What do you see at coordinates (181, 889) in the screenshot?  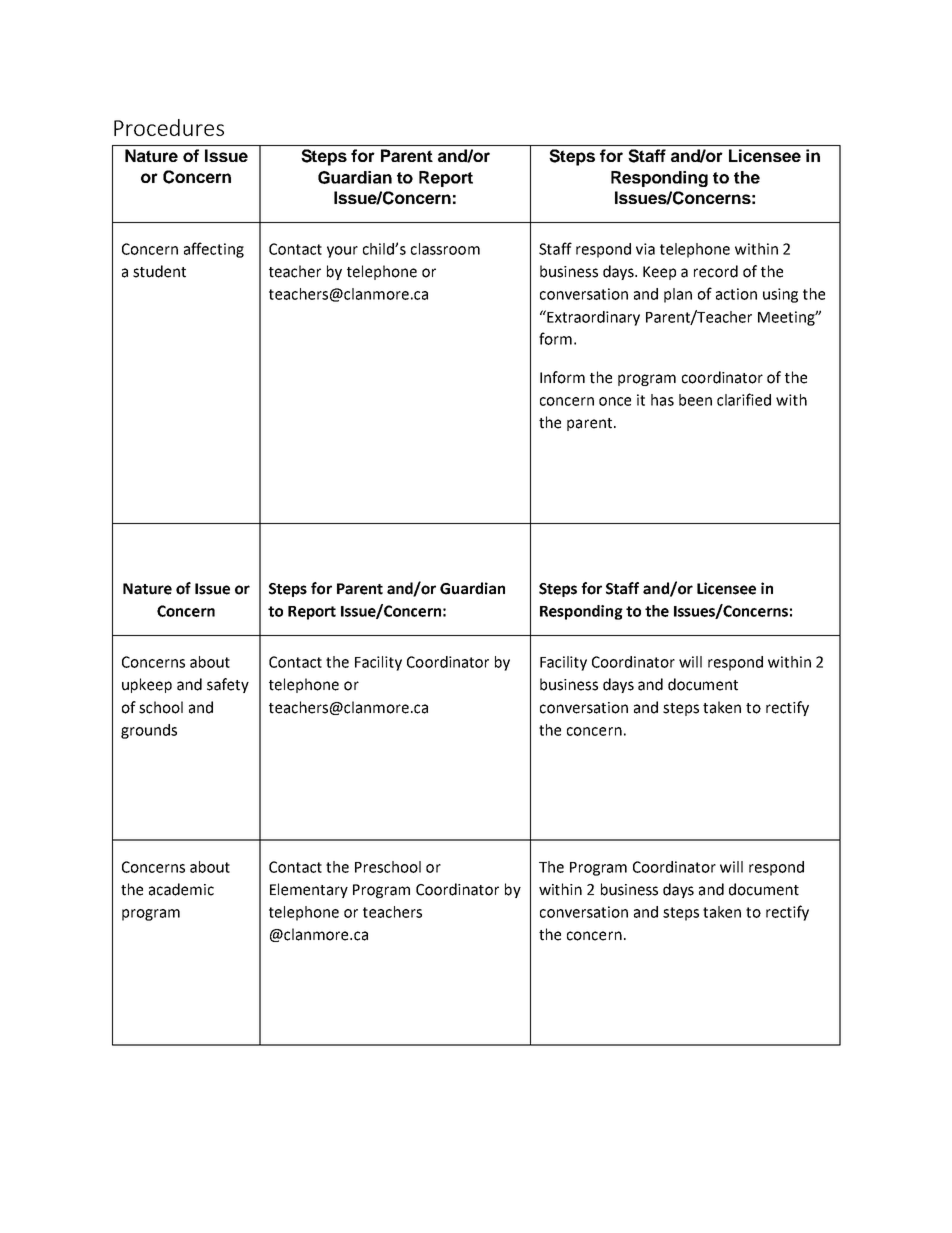 I see `academic` at bounding box center [181, 889].
